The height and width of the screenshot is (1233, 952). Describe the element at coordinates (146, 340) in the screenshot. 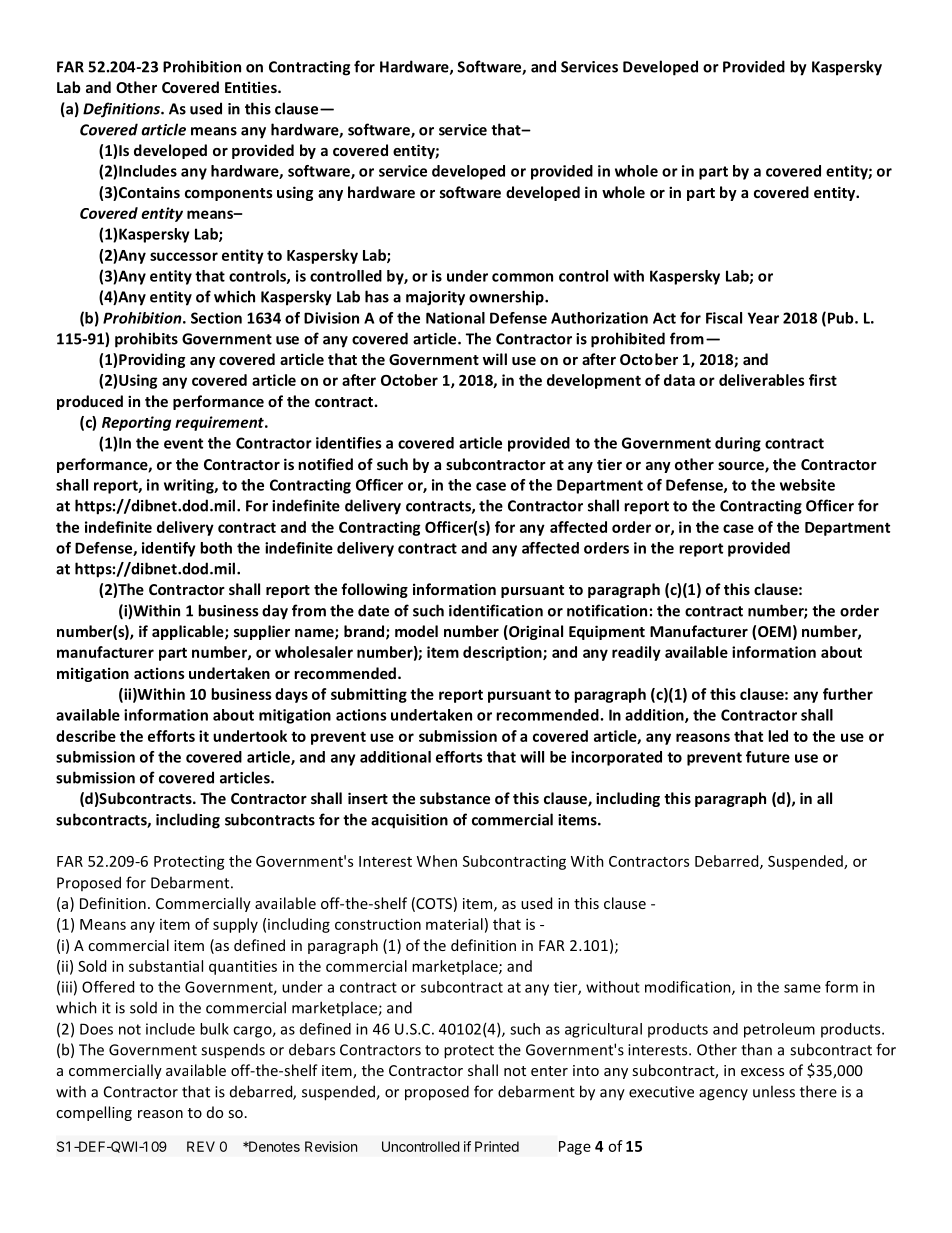

I see `prohibits` at that location.
